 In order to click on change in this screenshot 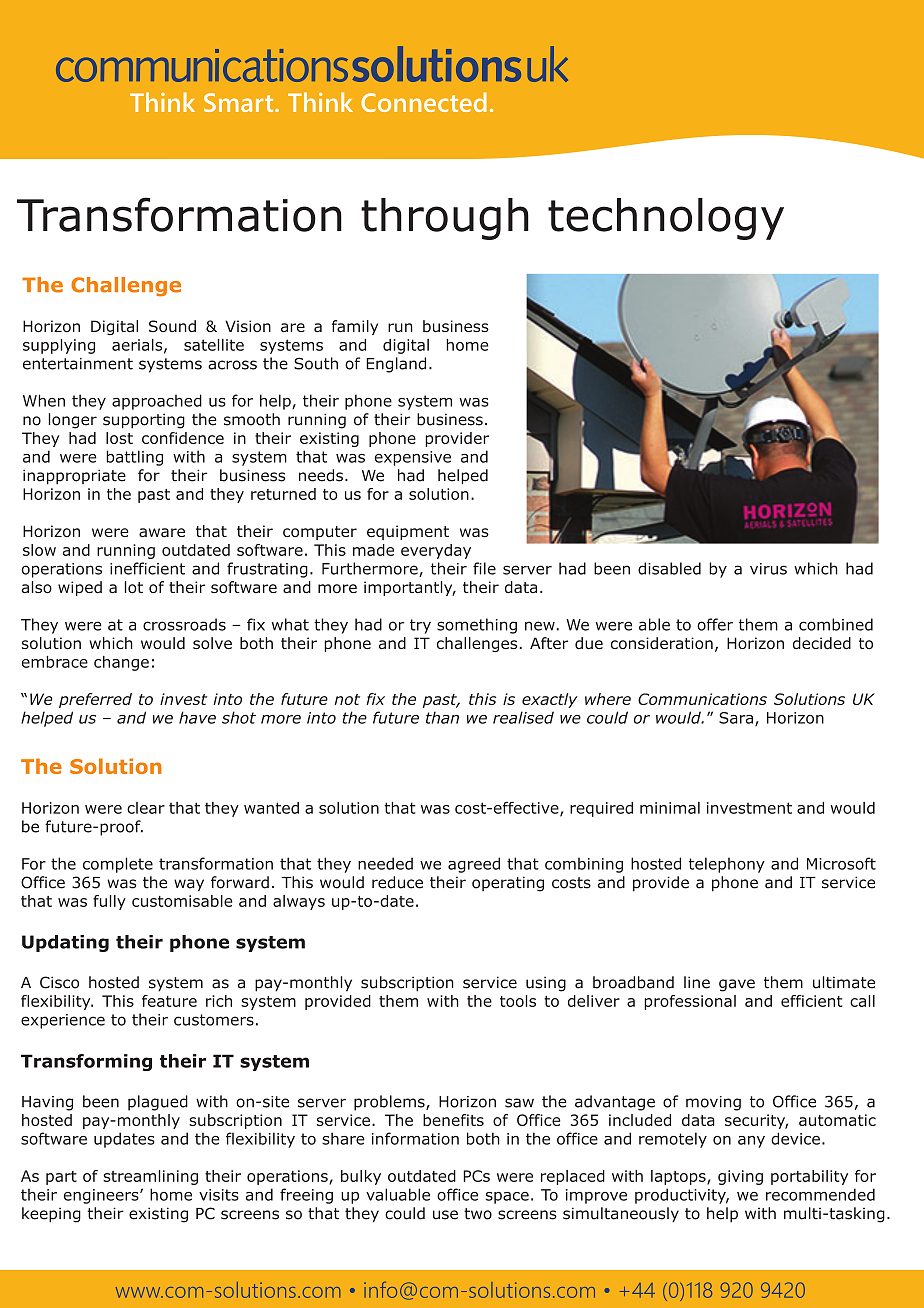, I will do `click(121, 663)`.
